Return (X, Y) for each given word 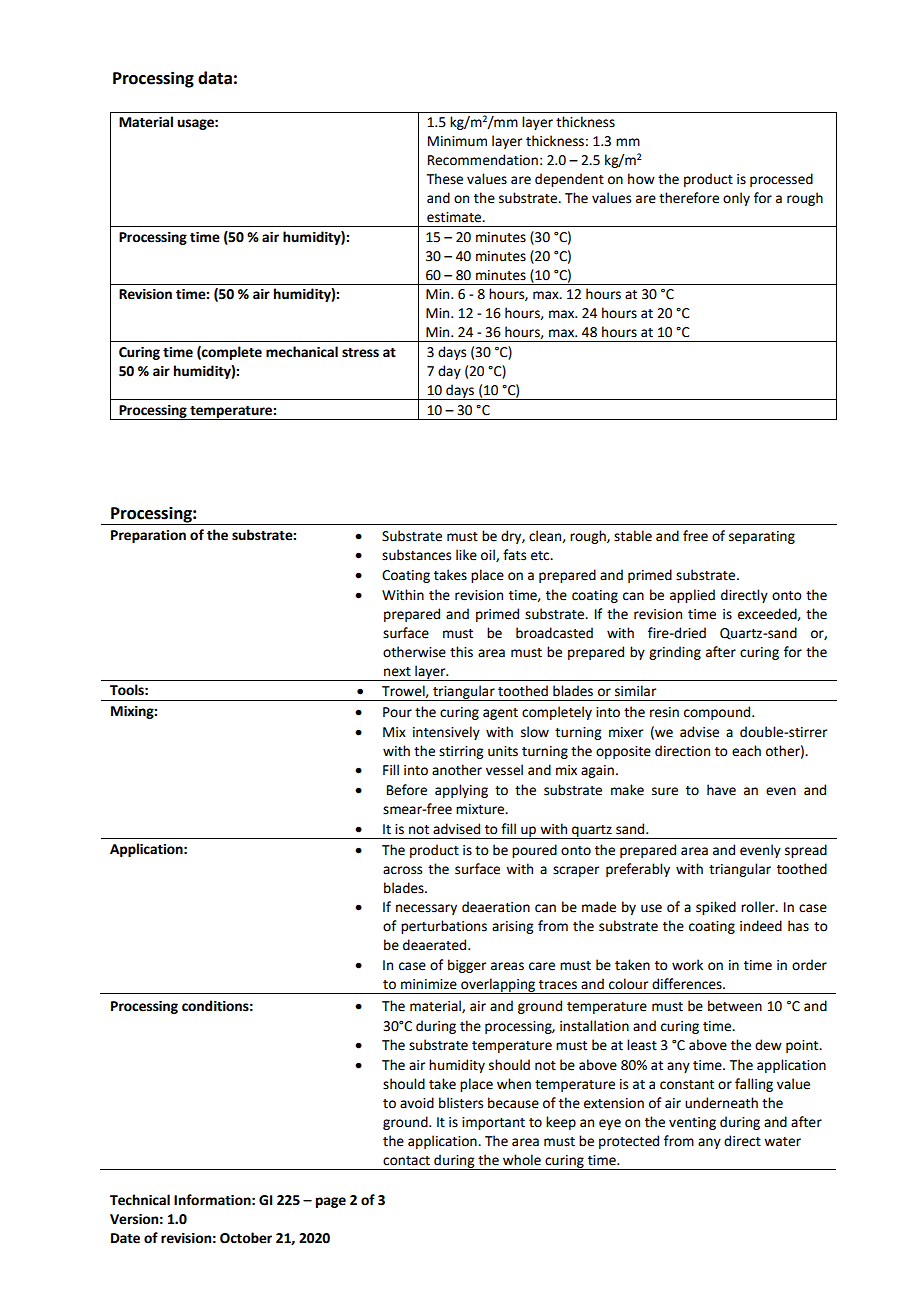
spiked (716, 908)
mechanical (302, 352)
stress (360, 353)
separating (762, 537)
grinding (675, 653)
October (246, 1238)
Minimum (457, 141)
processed (781, 180)
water (782, 1142)
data (215, 78)
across (402, 870)
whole (522, 1160)
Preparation (148, 536)
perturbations (444, 927)
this (461, 652)
